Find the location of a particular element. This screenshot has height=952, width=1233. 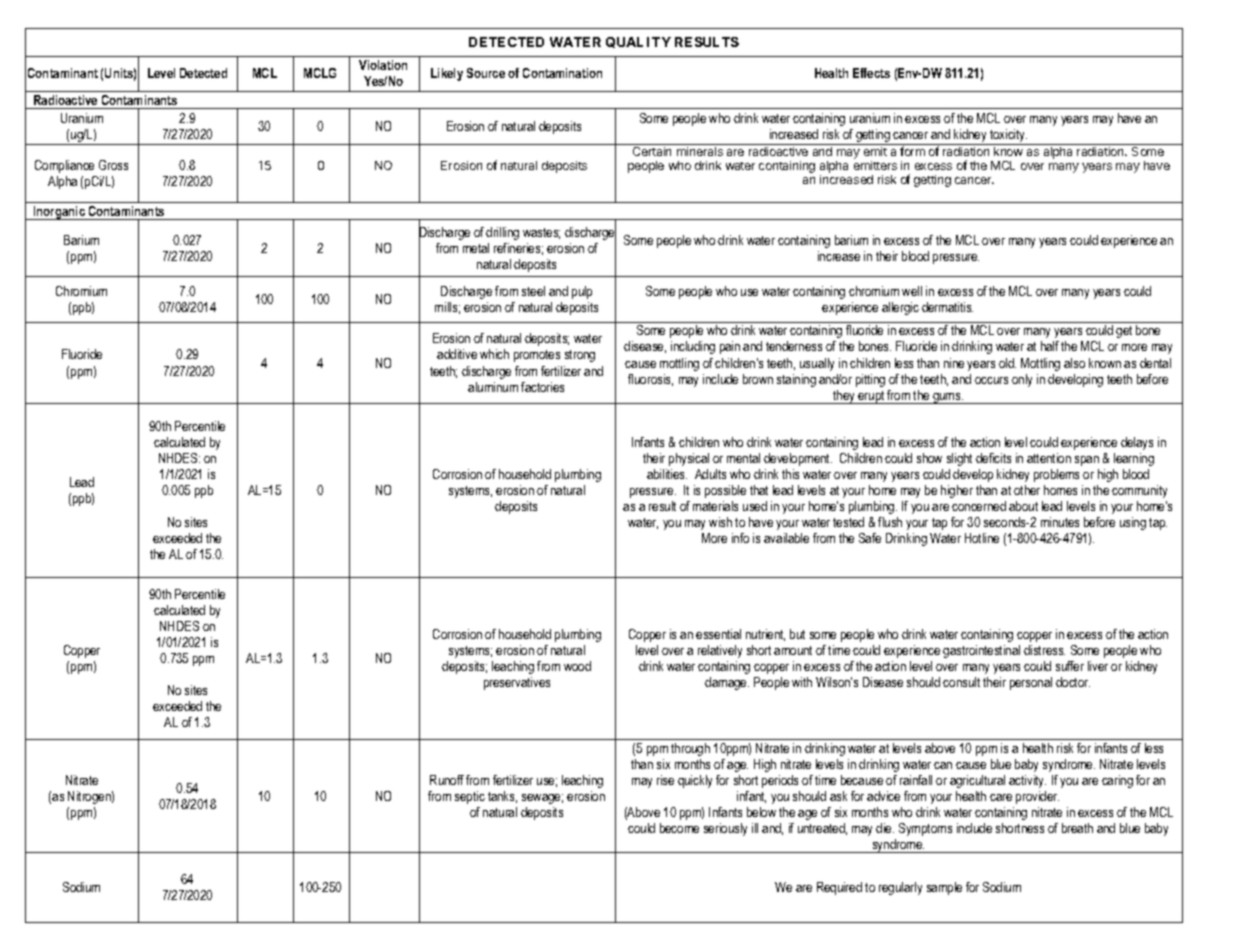

abilities is located at coordinates (667, 474).
